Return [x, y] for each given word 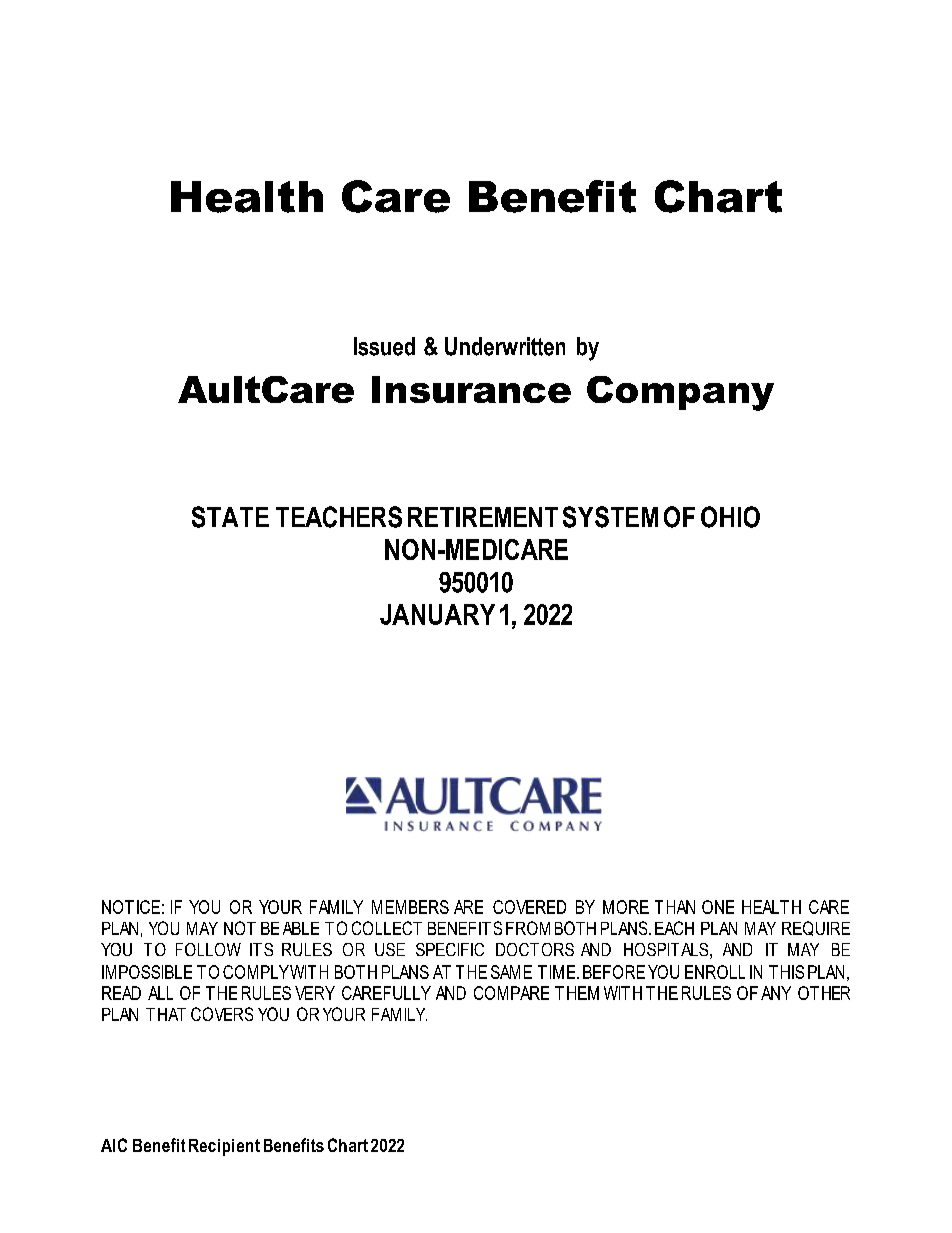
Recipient [224, 1147]
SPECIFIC [450, 949]
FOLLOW [208, 949]
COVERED [529, 907]
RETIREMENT [483, 517]
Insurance [471, 389]
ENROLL [715, 972]
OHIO [730, 517]
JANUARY [437, 614]
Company [680, 393]
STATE [230, 517]
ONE [718, 907]
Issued [384, 346]
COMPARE [511, 993]
